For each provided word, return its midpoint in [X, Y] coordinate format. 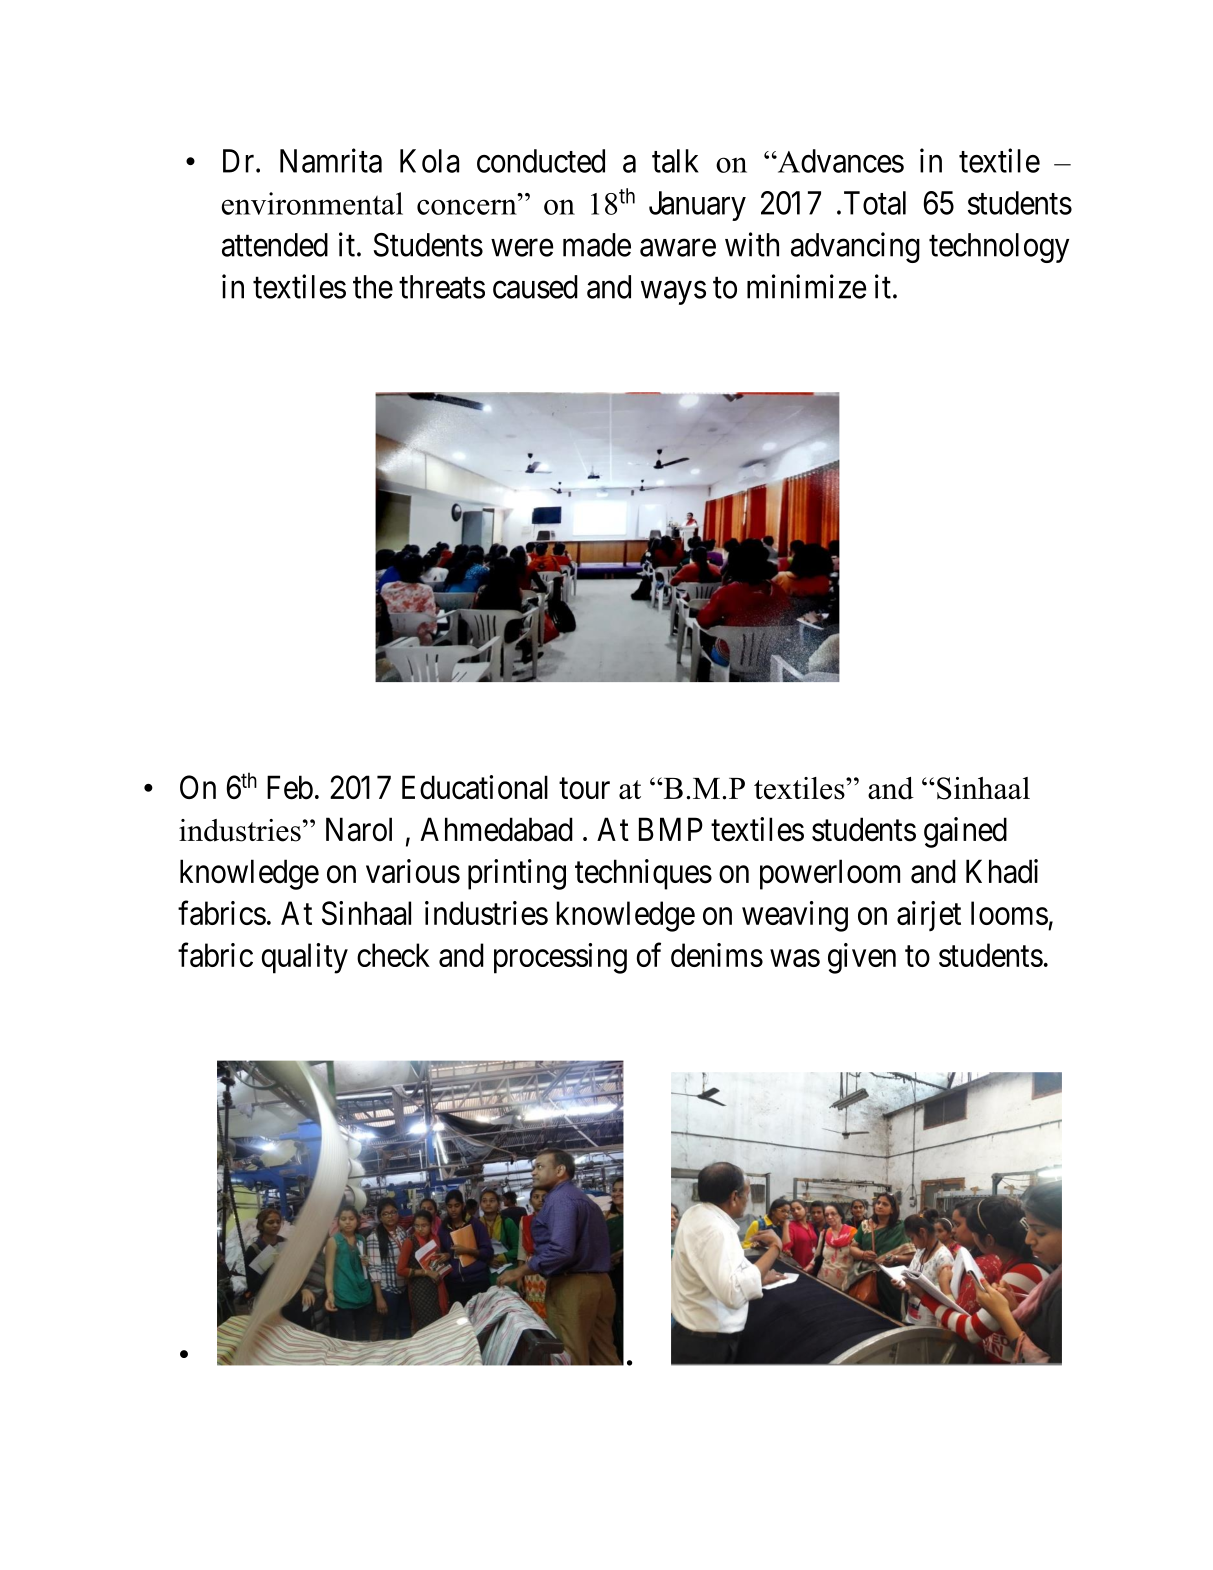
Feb [290, 787]
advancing [855, 247]
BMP [671, 829]
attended [275, 245]
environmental [312, 203]
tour [584, 789]
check [393, 955]
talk [675, 161]
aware [678, 248]
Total [875, 203]
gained [965, 832]
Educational [475, 787]
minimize [806, 286]
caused [535, 287]
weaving [795, 916]
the [373, 287]
